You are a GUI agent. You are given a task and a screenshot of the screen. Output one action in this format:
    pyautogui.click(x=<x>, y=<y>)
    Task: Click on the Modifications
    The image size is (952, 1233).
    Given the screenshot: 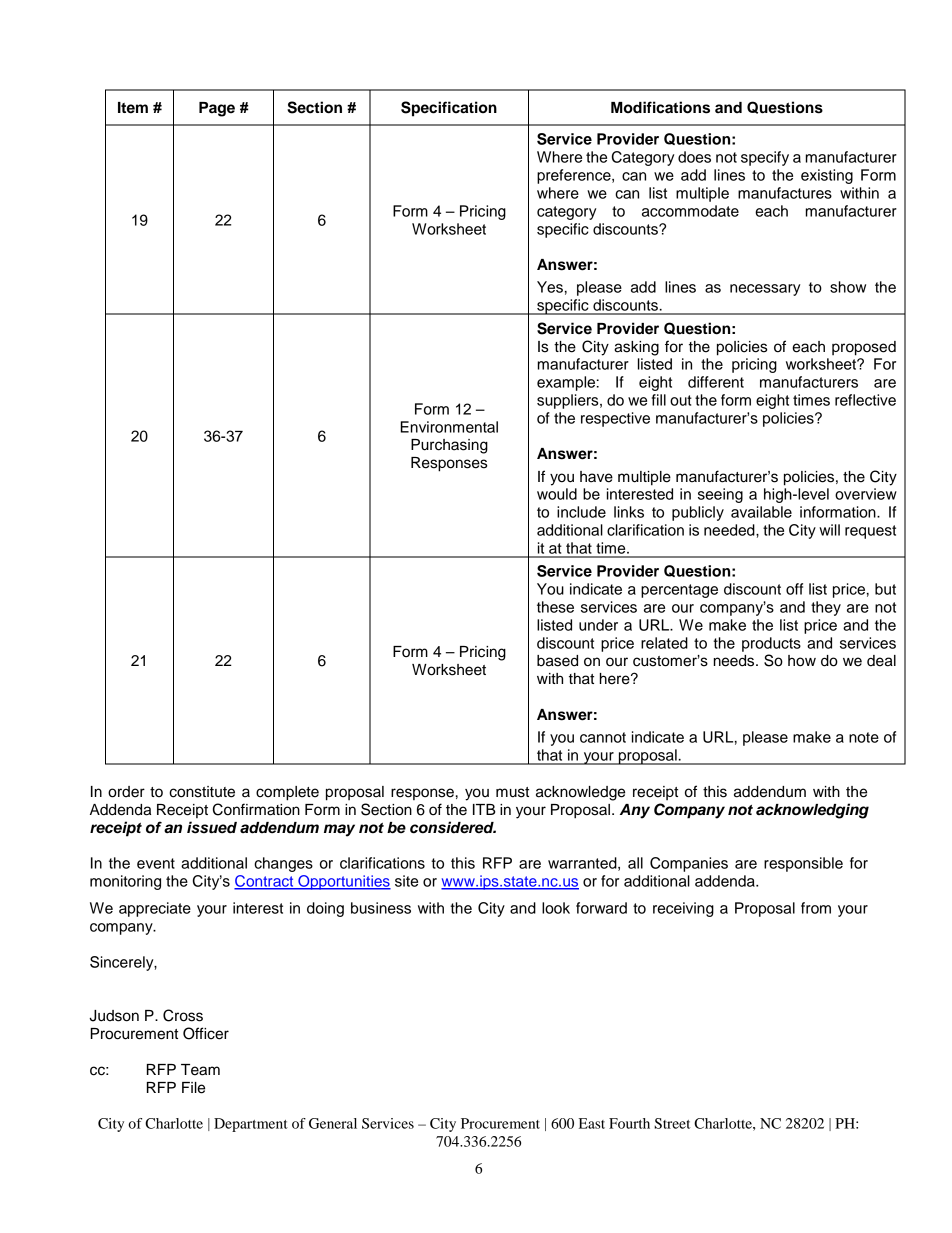 What is the action you would take?
    pyautogui.click(x=660, y=107)
